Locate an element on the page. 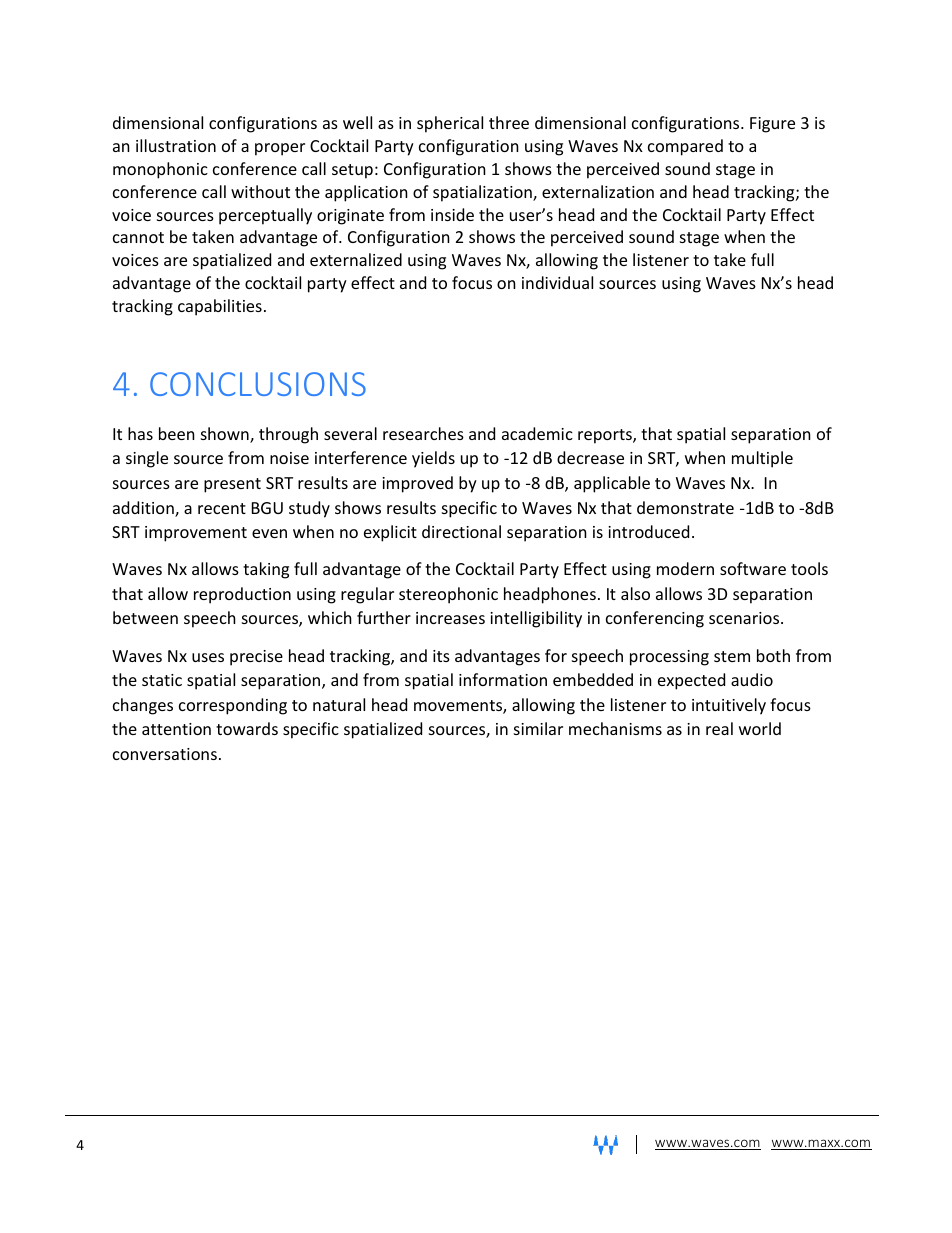 This image has width=952, height=1233. software is located at coordinates (753, 568).
